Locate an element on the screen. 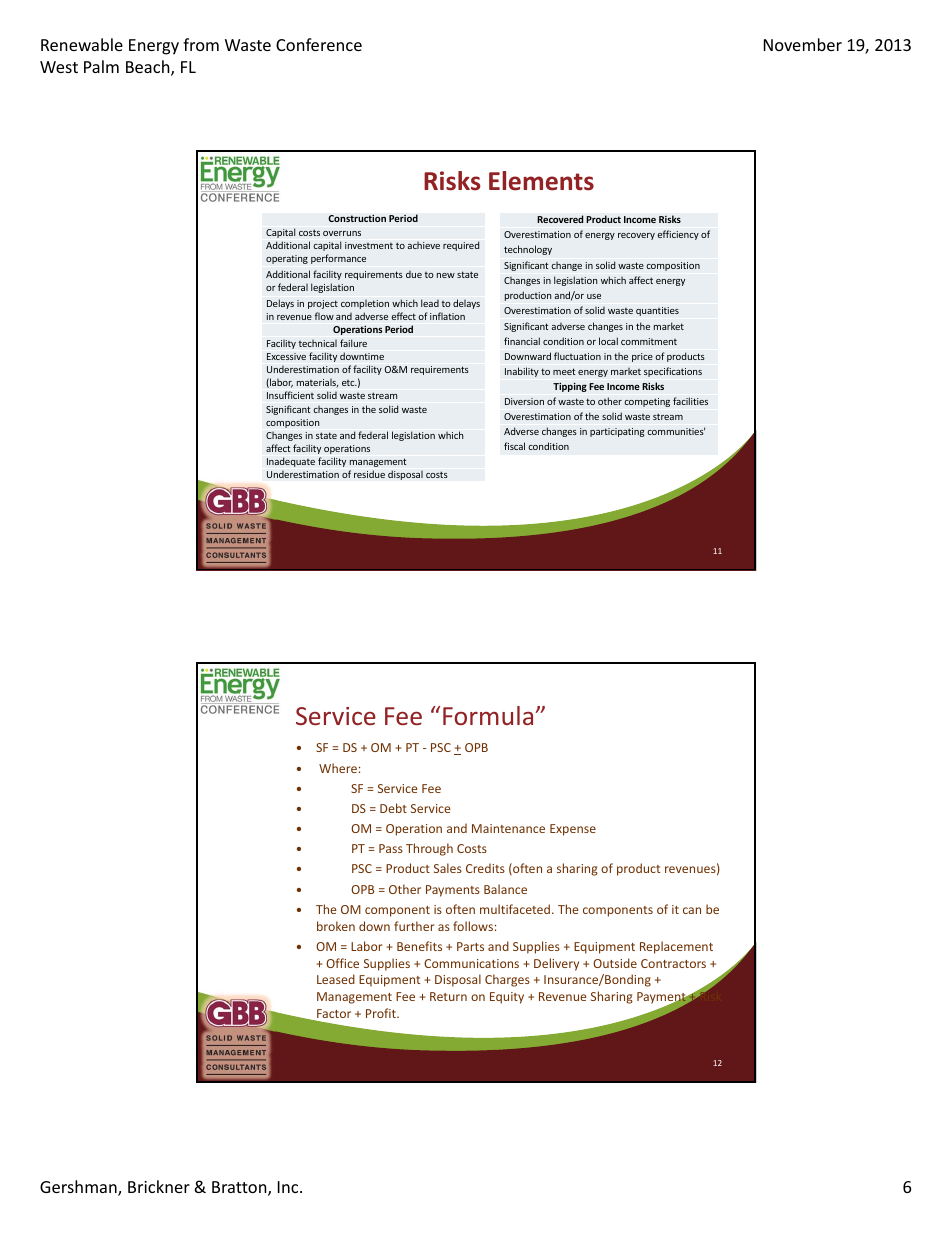 The height and width of the screenshot is (1233, 952). Conference is located at coordinates (319, 44).
